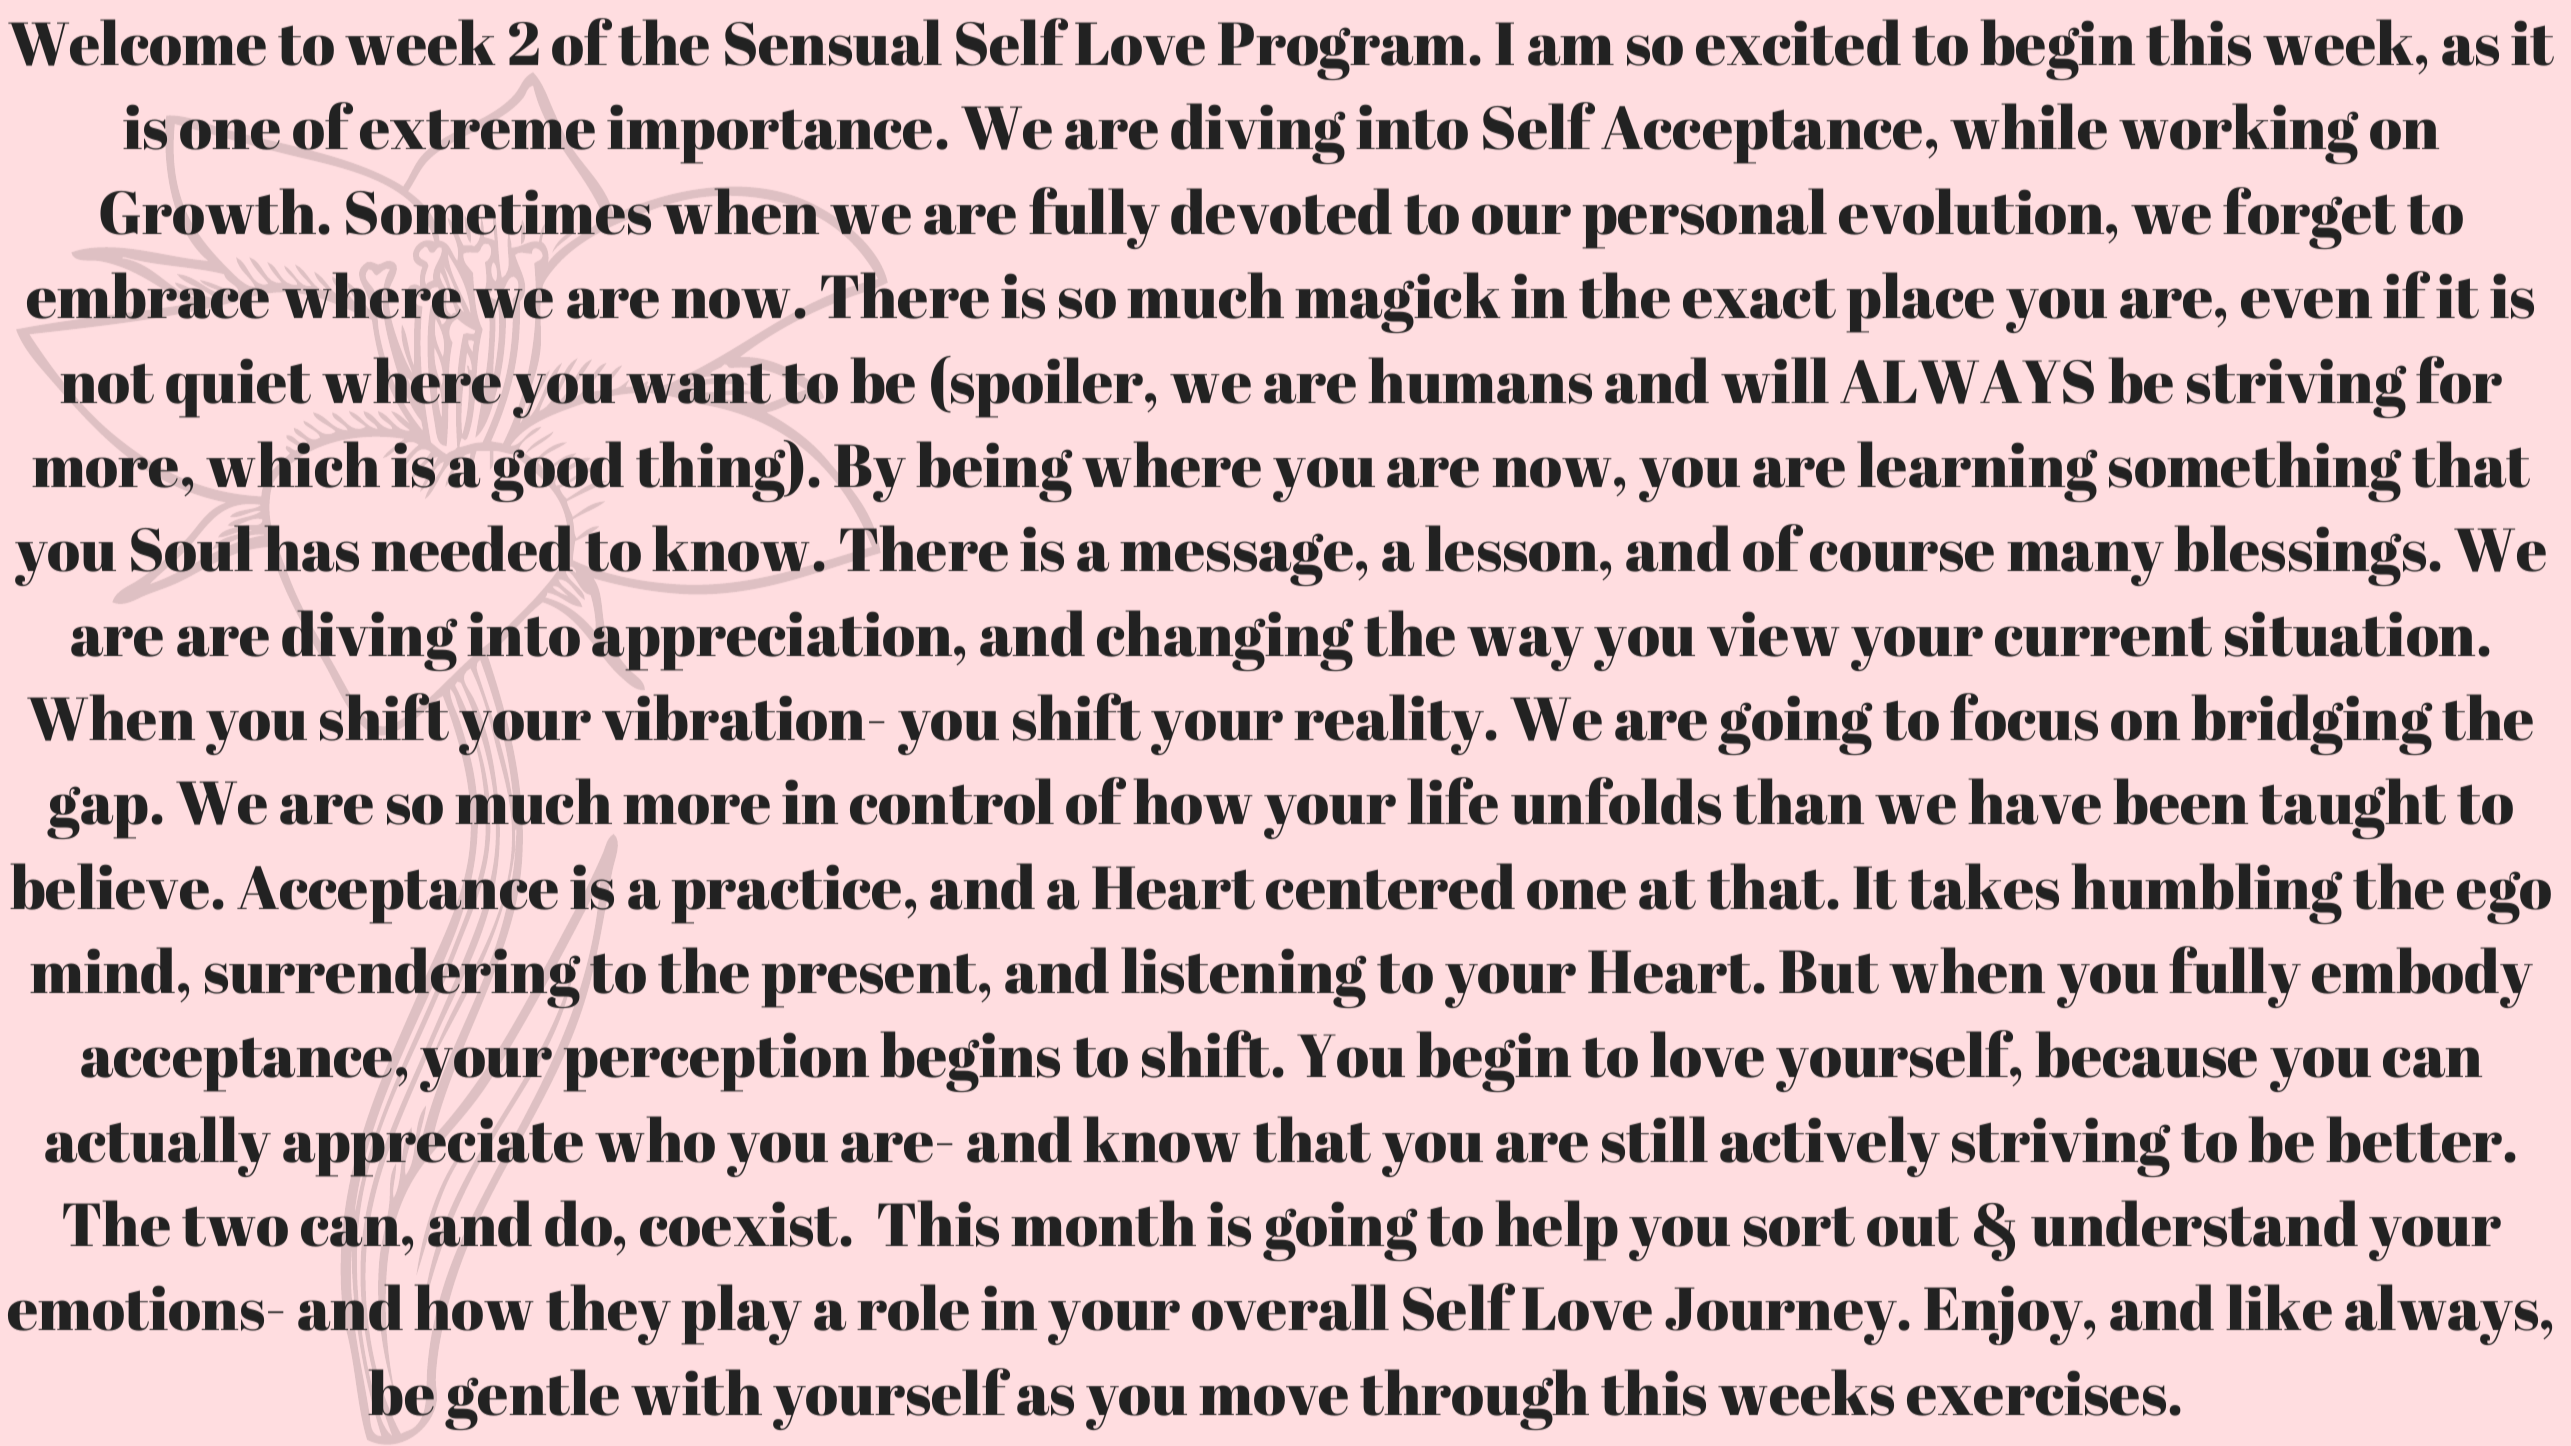 This screenshot has height=1446, width=2571. What do you see at coordinates (2311, 724) in the screenshot?
I see `bridging` at bounding box center [2311, 724].
